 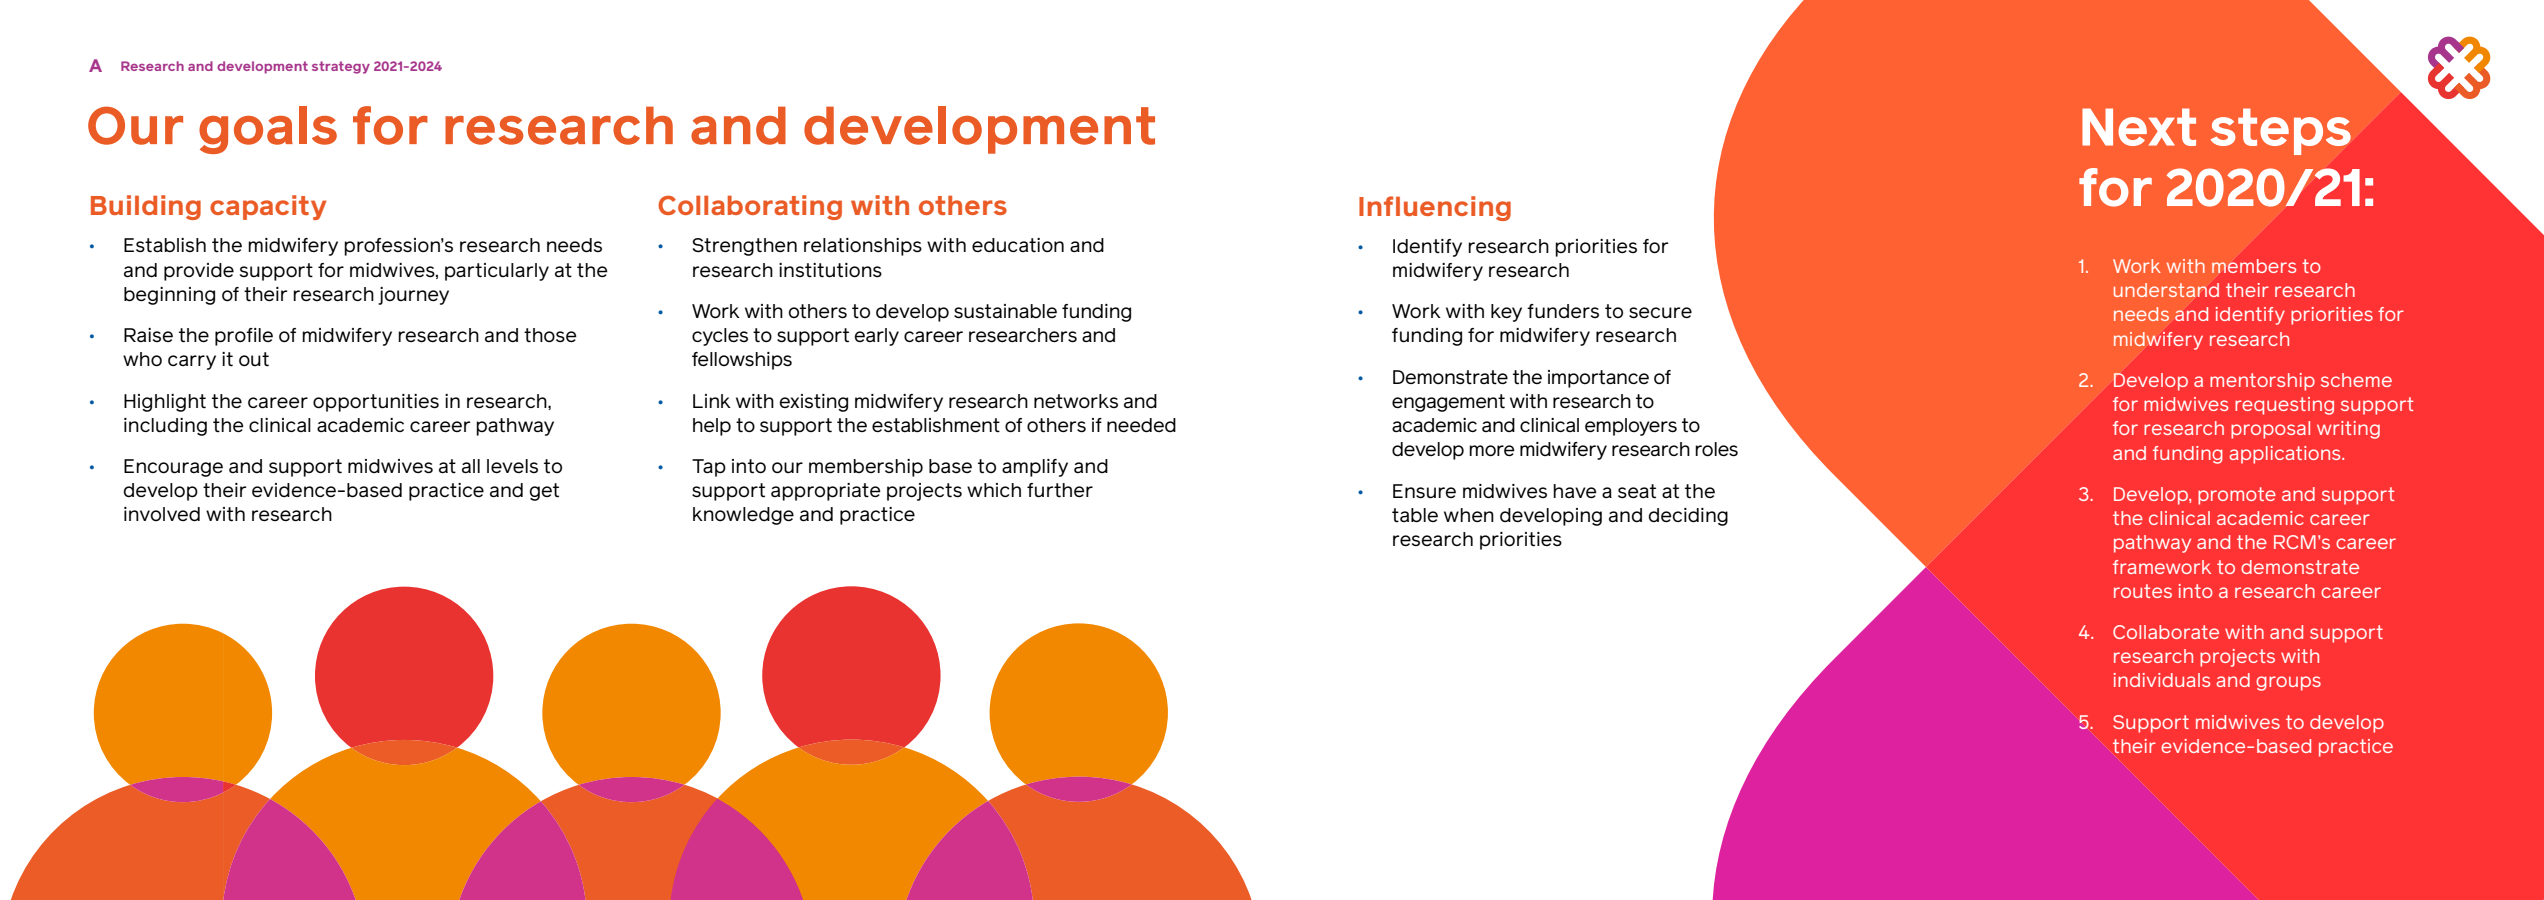 I want to click on education, so click(x=1018, y=245).
